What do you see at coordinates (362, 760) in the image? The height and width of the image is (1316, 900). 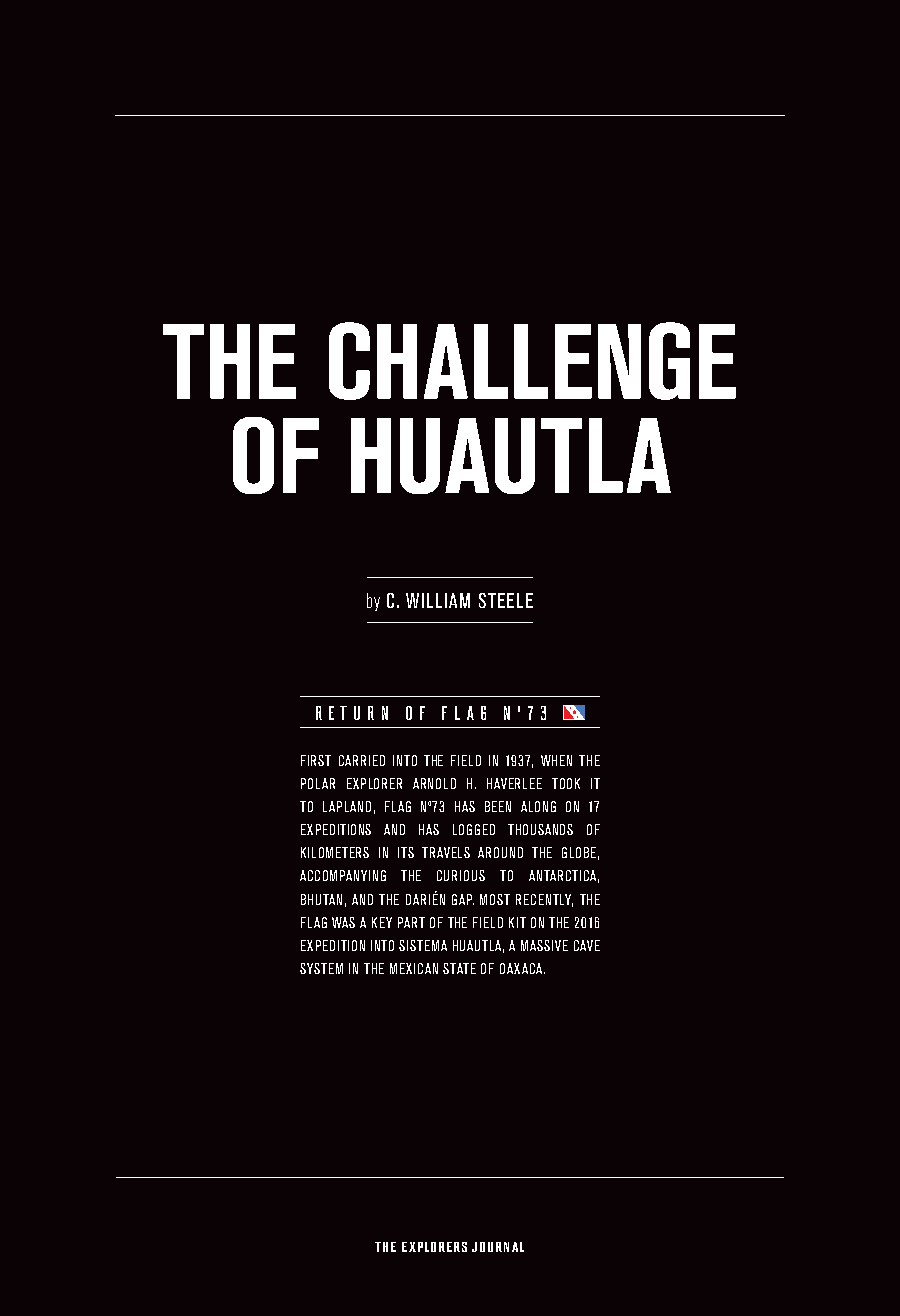 I see `carried` at bounding box center [362, 760].
